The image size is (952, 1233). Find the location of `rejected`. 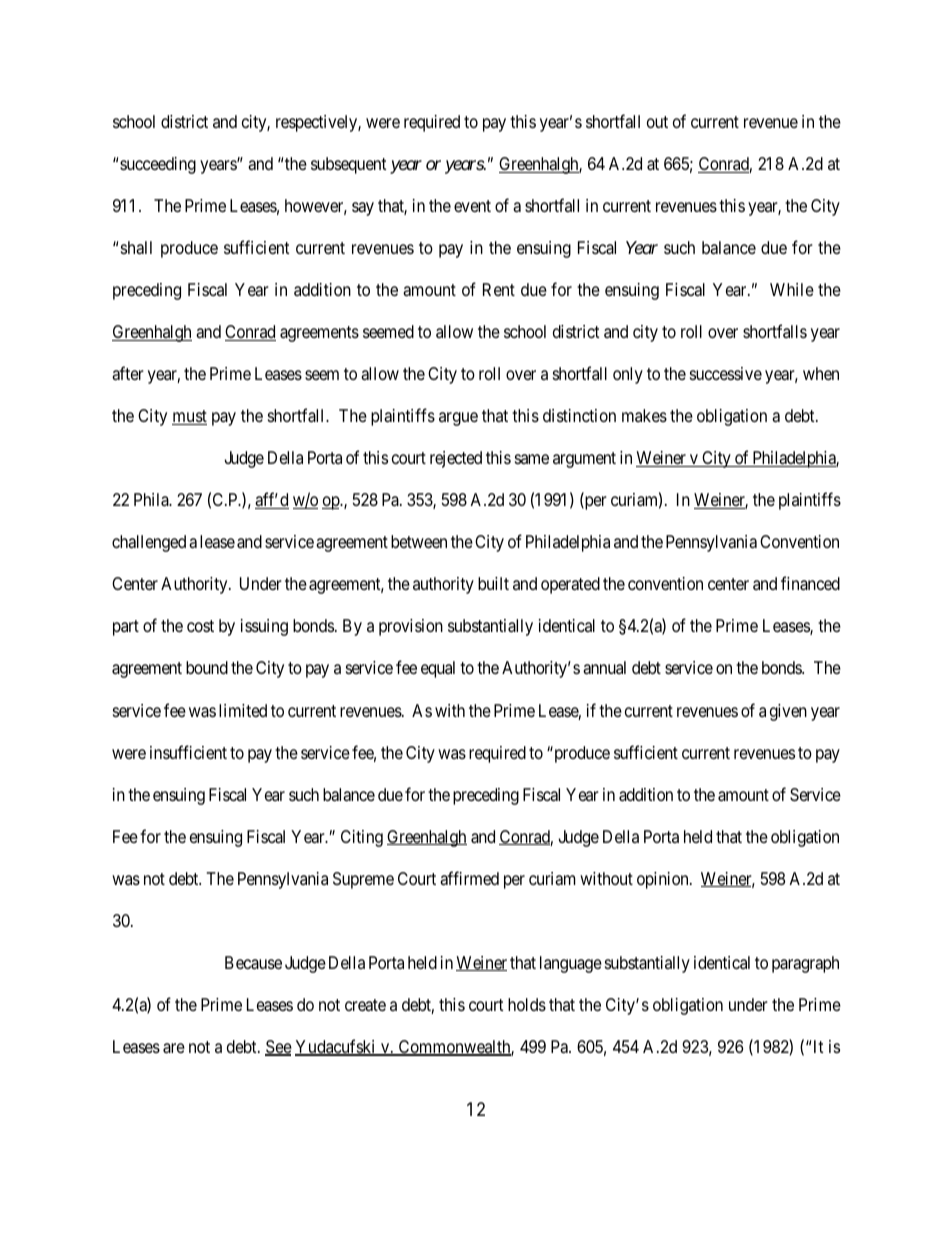

rejected is located at coordinates (456, 459).
